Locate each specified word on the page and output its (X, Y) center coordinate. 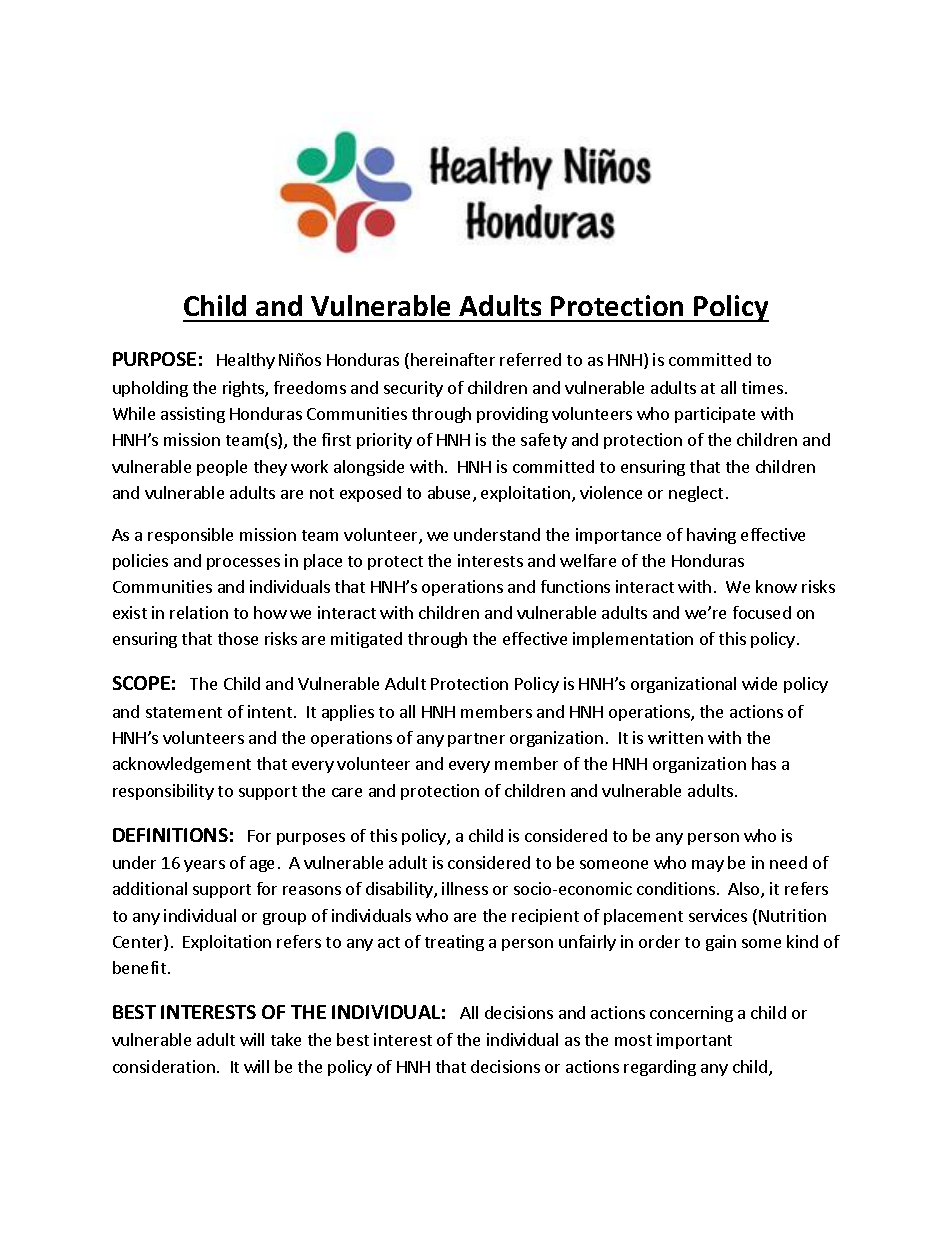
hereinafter (453, 359)
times (764, 387)
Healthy (246, 361)
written (675, 737)
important (694, 1041)
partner (476, 740)
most (633, 1040)
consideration (164, 1066)
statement (184, 712)
